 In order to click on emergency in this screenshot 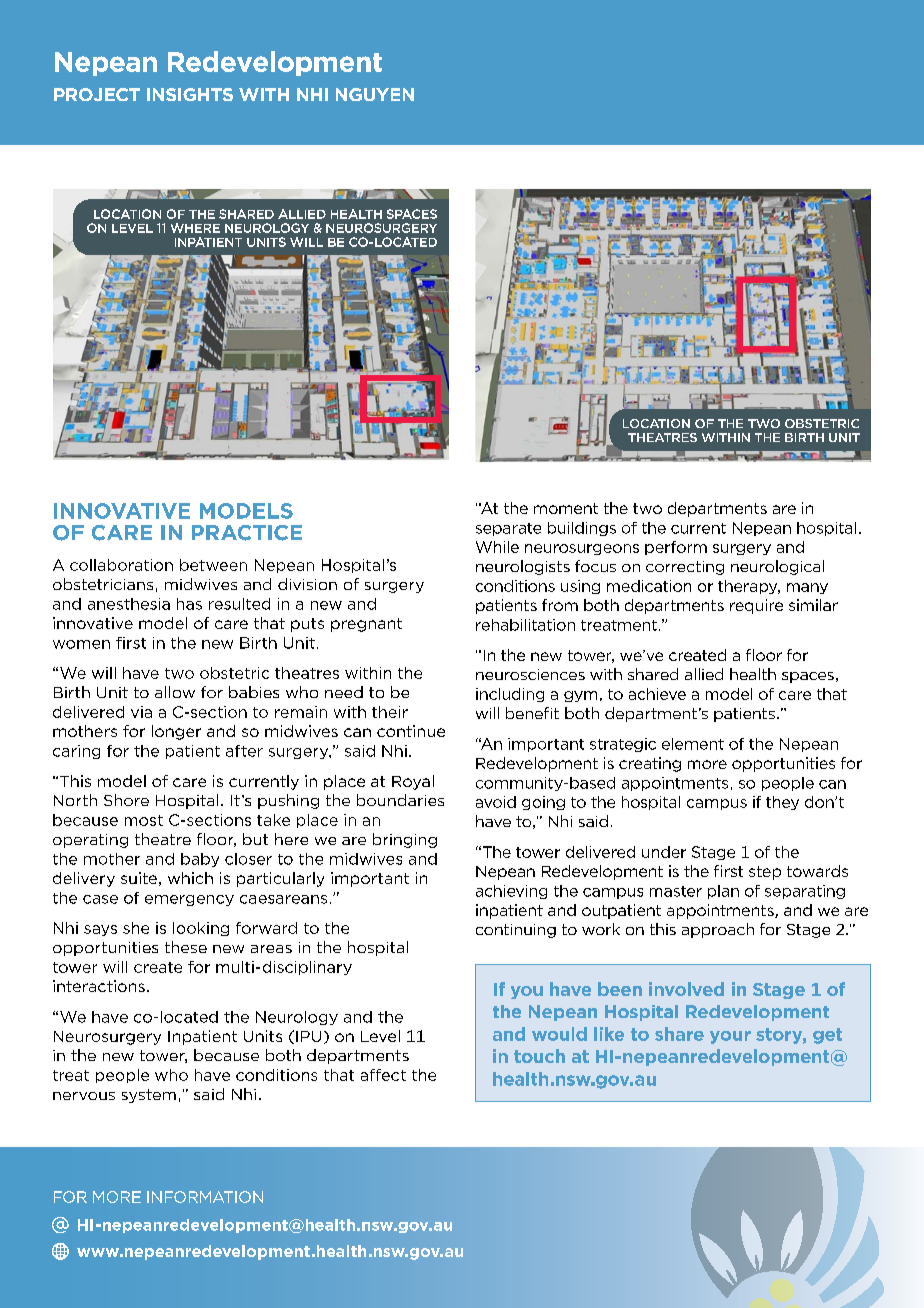, I will do `click(189, 900)`.
